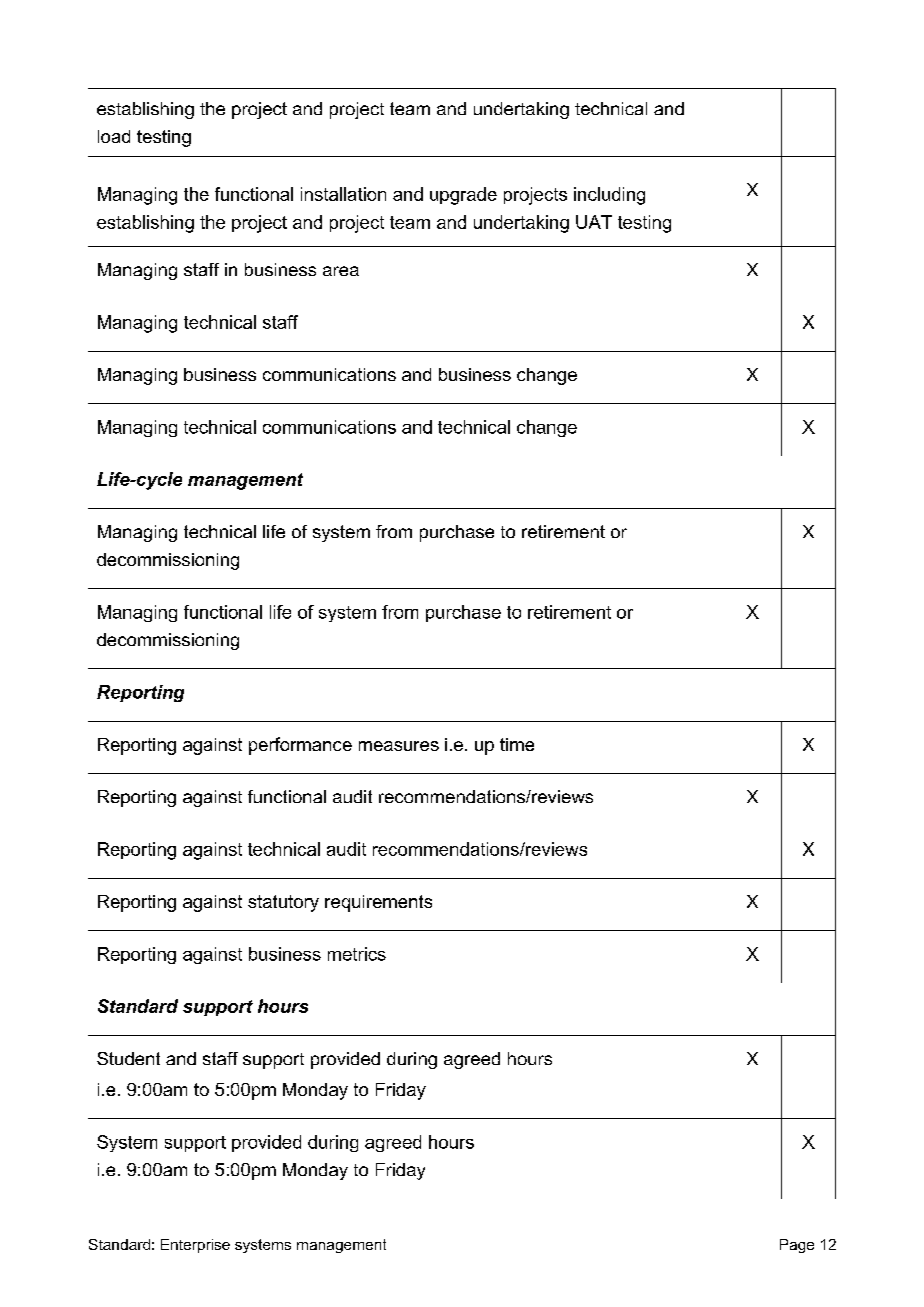  Describe the element at coordinates (283, 903) in the screenshot. I see `statutory` at that location.
